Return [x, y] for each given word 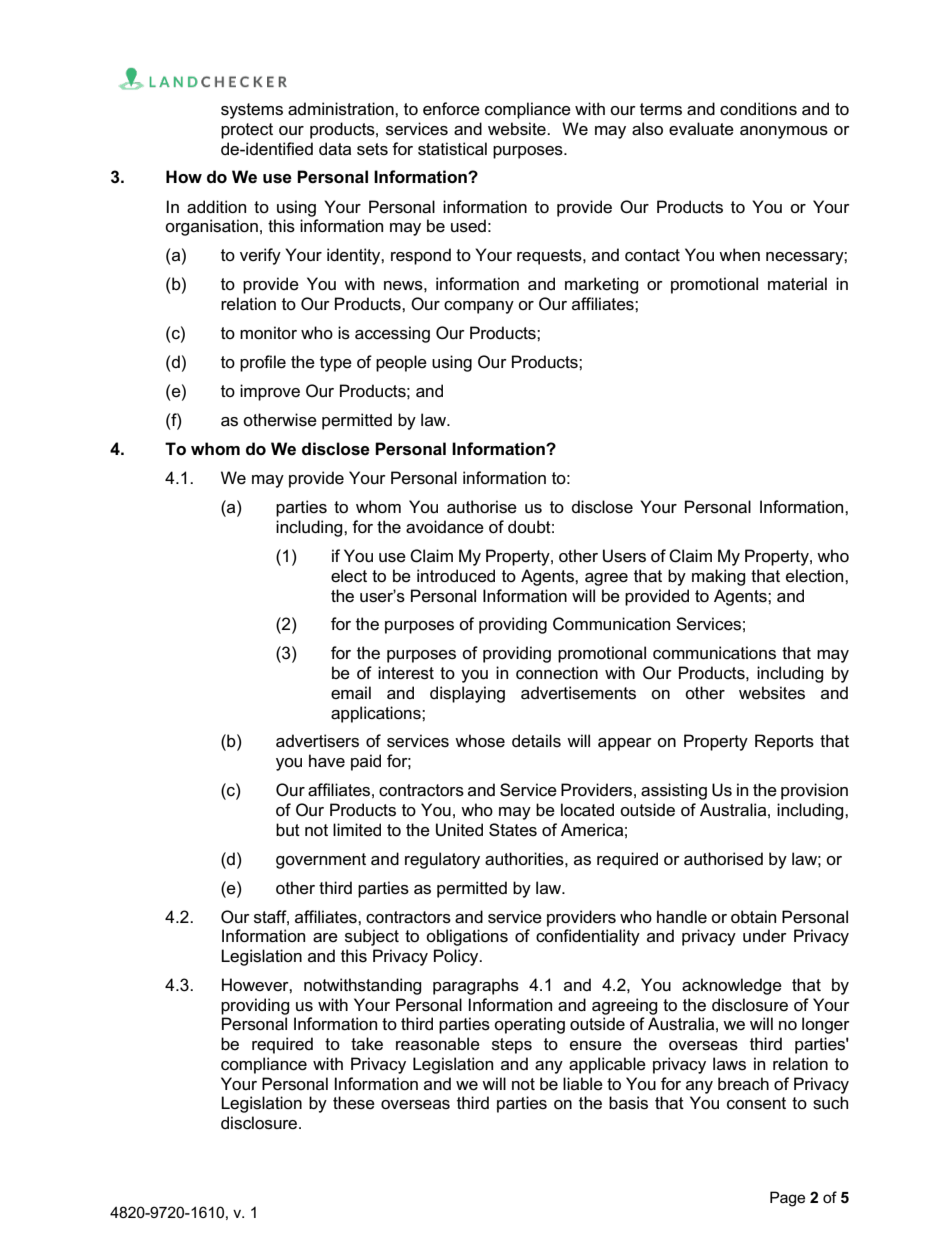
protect [247, 131]
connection [557, 673]
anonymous [784, 132]
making [719, 577]
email [351, 693]
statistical [452, 149]
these [354, 1103]
